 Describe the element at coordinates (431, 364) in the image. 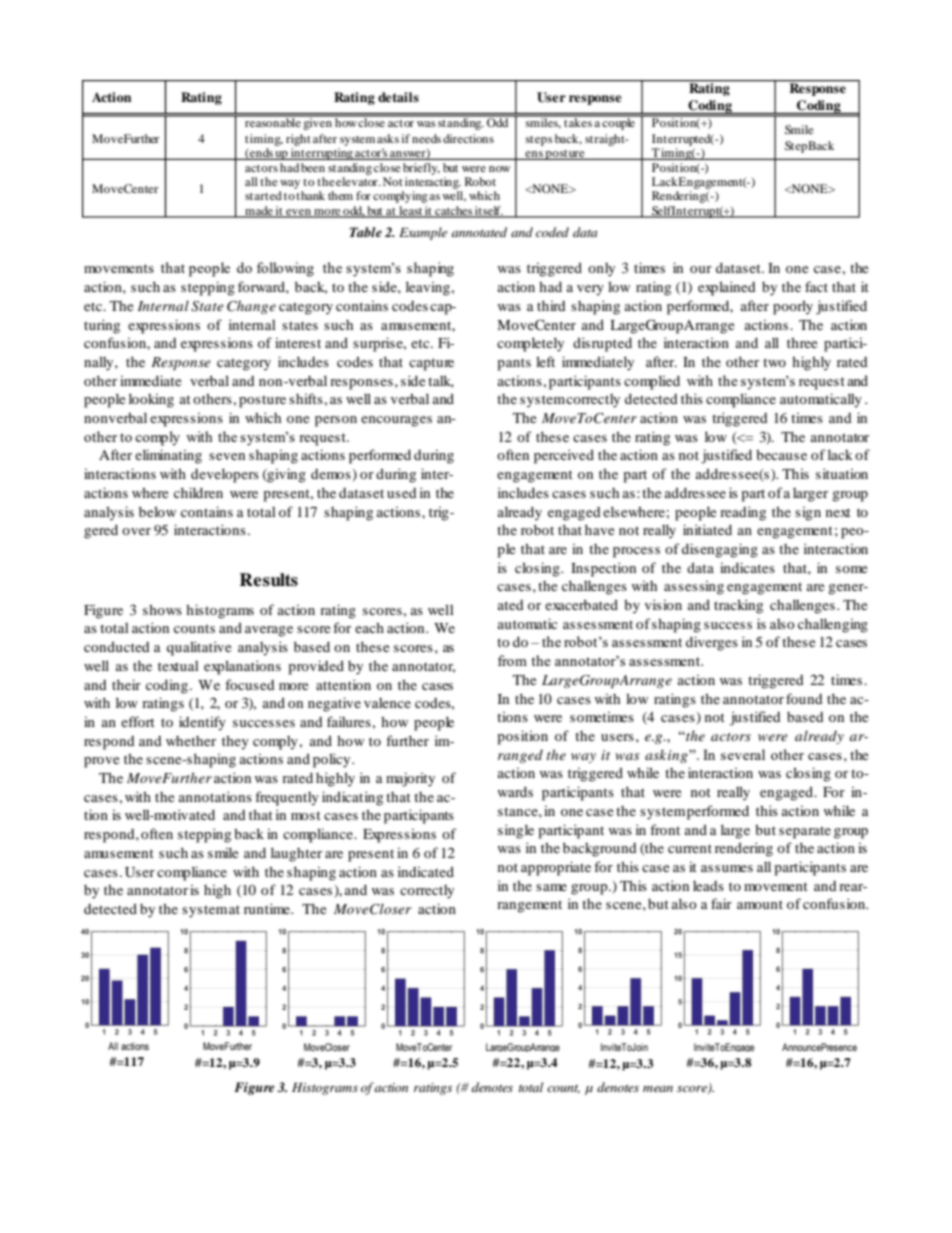

I see `capture` at that location.
